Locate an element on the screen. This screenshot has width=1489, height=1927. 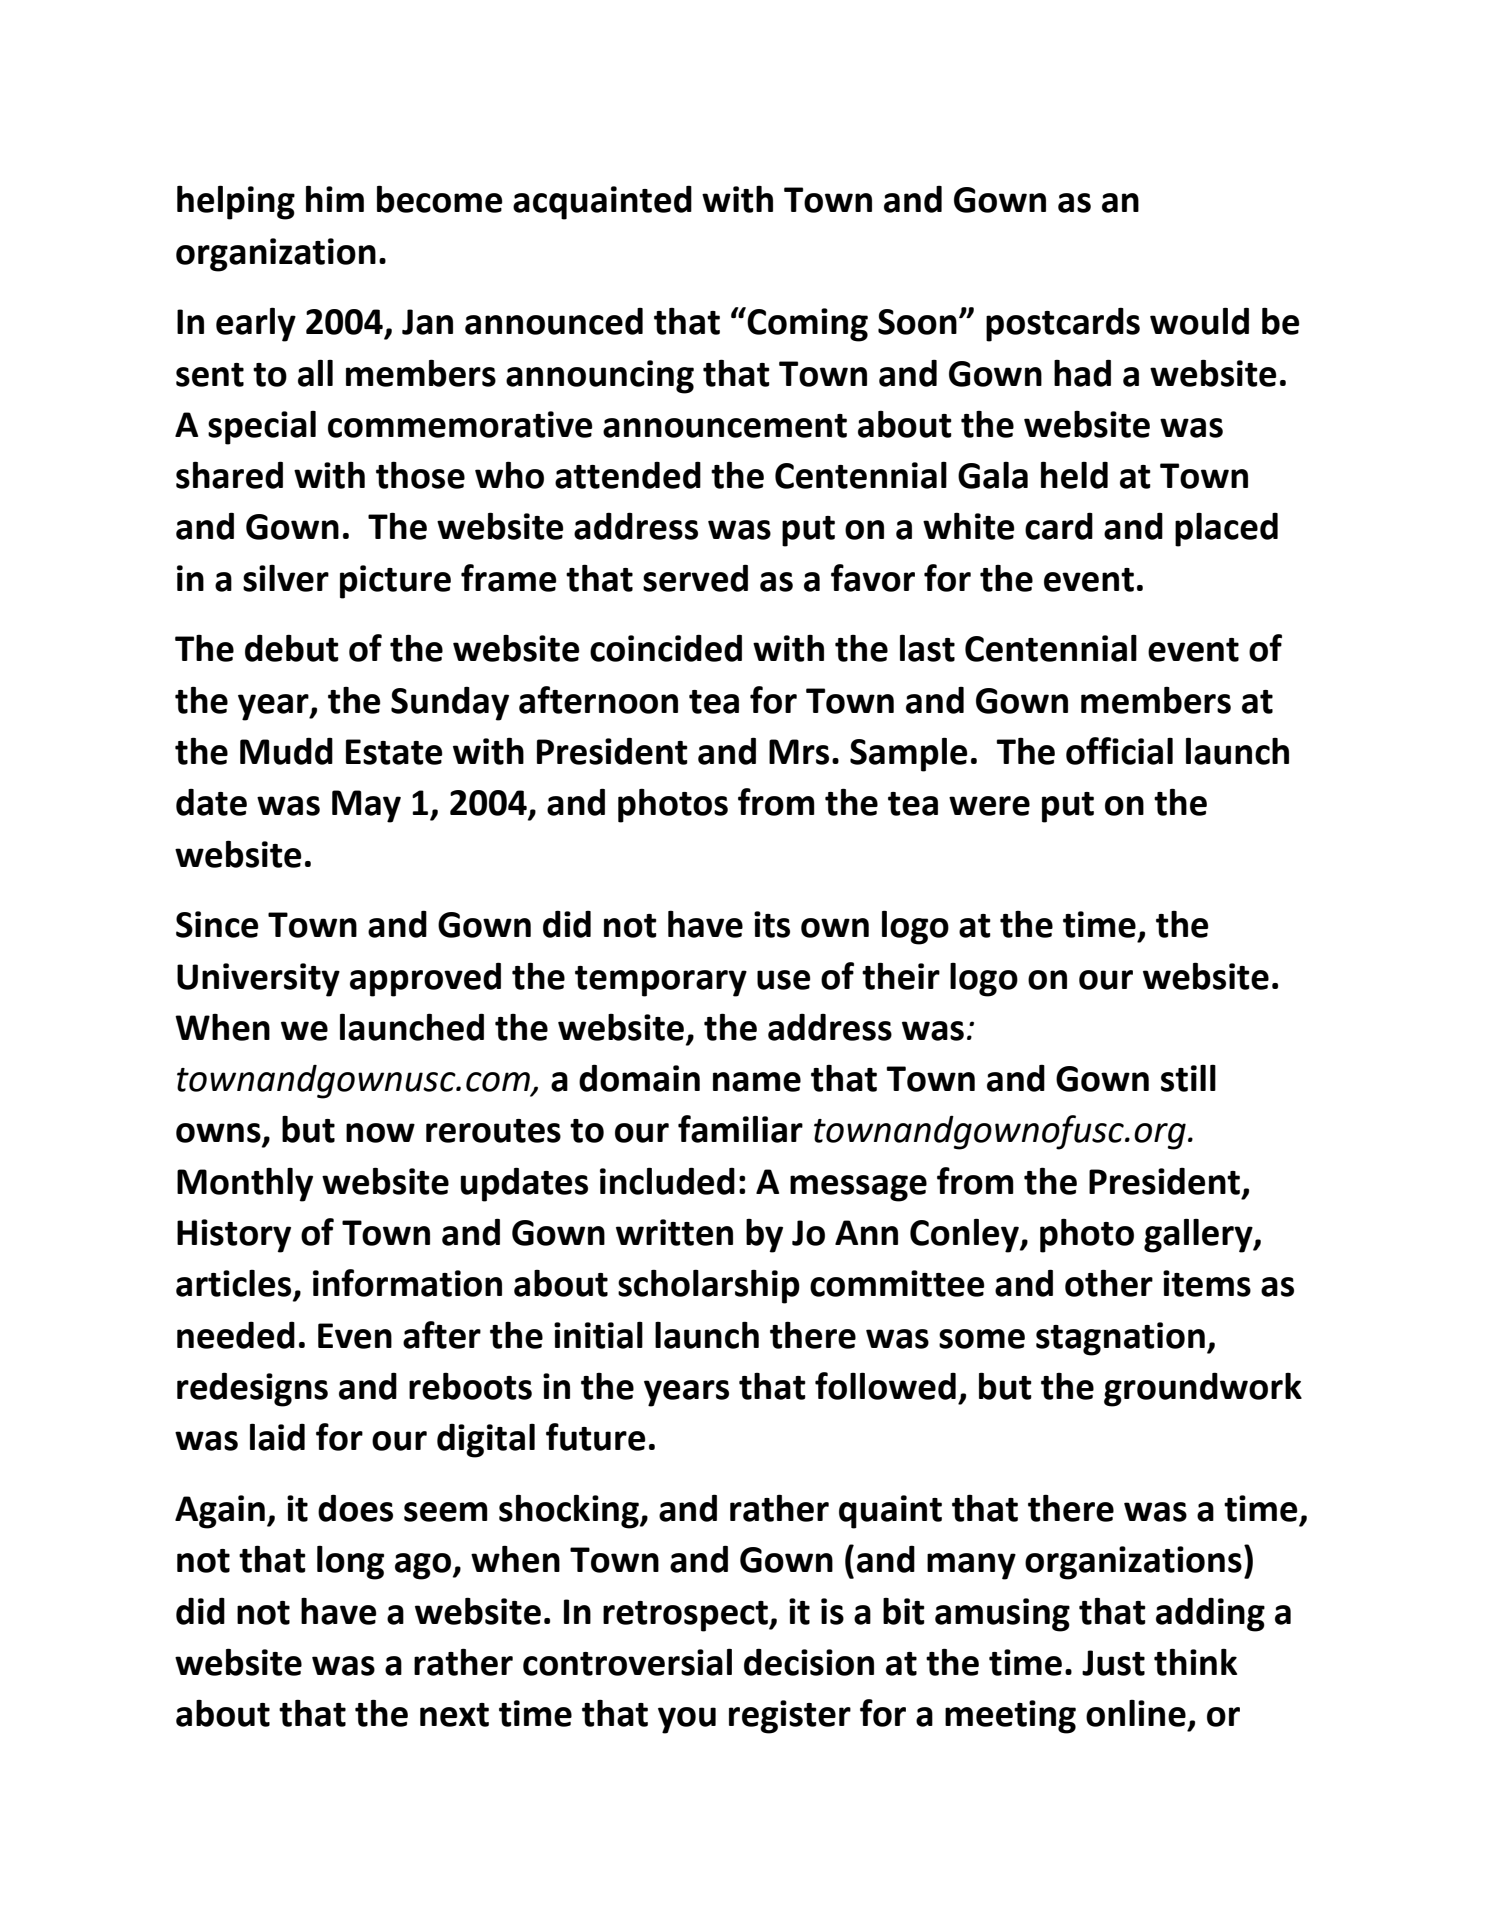
Coming is located at coordinates (807, 325).
